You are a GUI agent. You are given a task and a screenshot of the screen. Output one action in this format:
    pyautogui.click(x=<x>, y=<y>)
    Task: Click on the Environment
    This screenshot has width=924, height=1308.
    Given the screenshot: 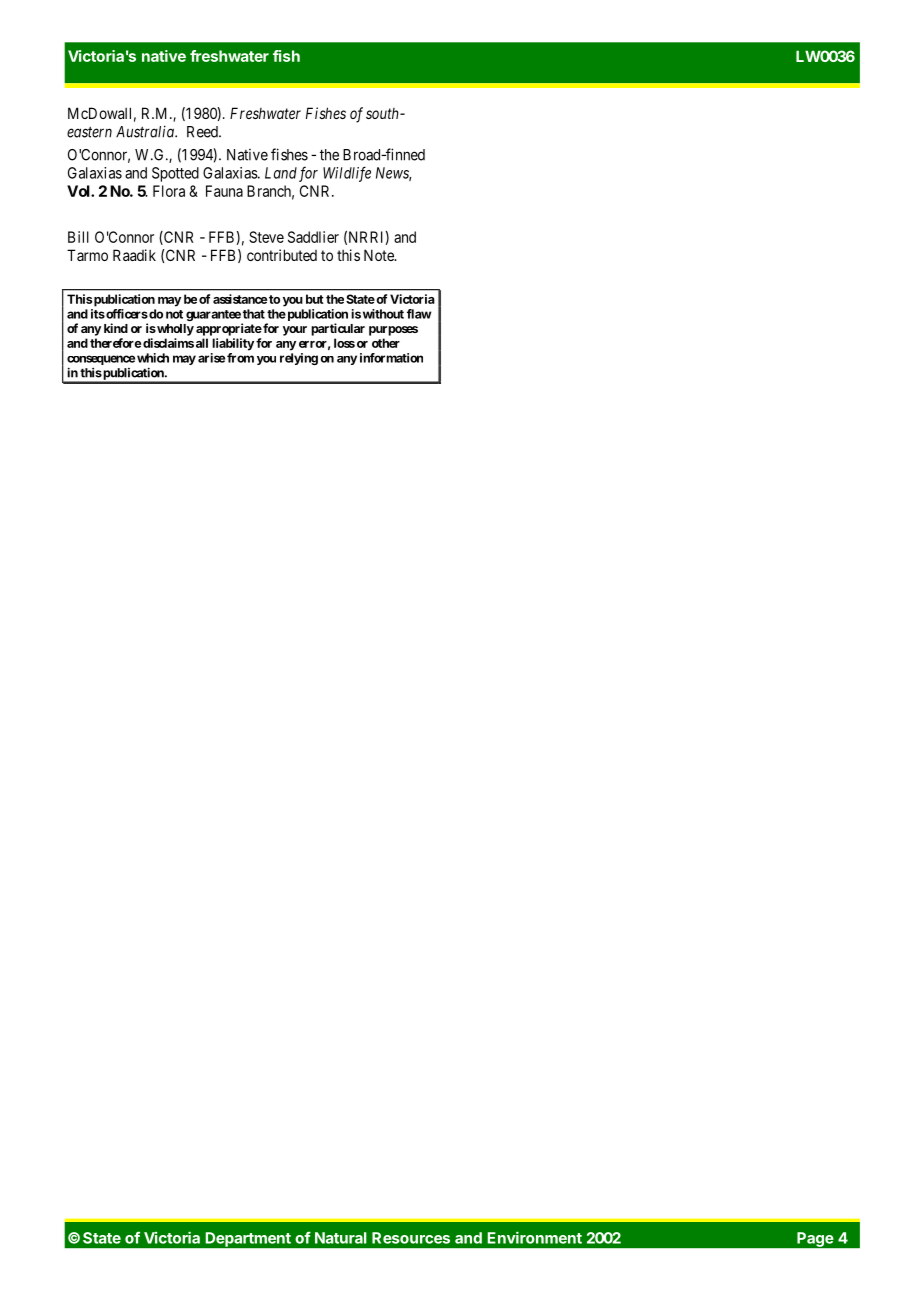 What is the action you would take?
    pyautogui.click(x=534, y=1237)
